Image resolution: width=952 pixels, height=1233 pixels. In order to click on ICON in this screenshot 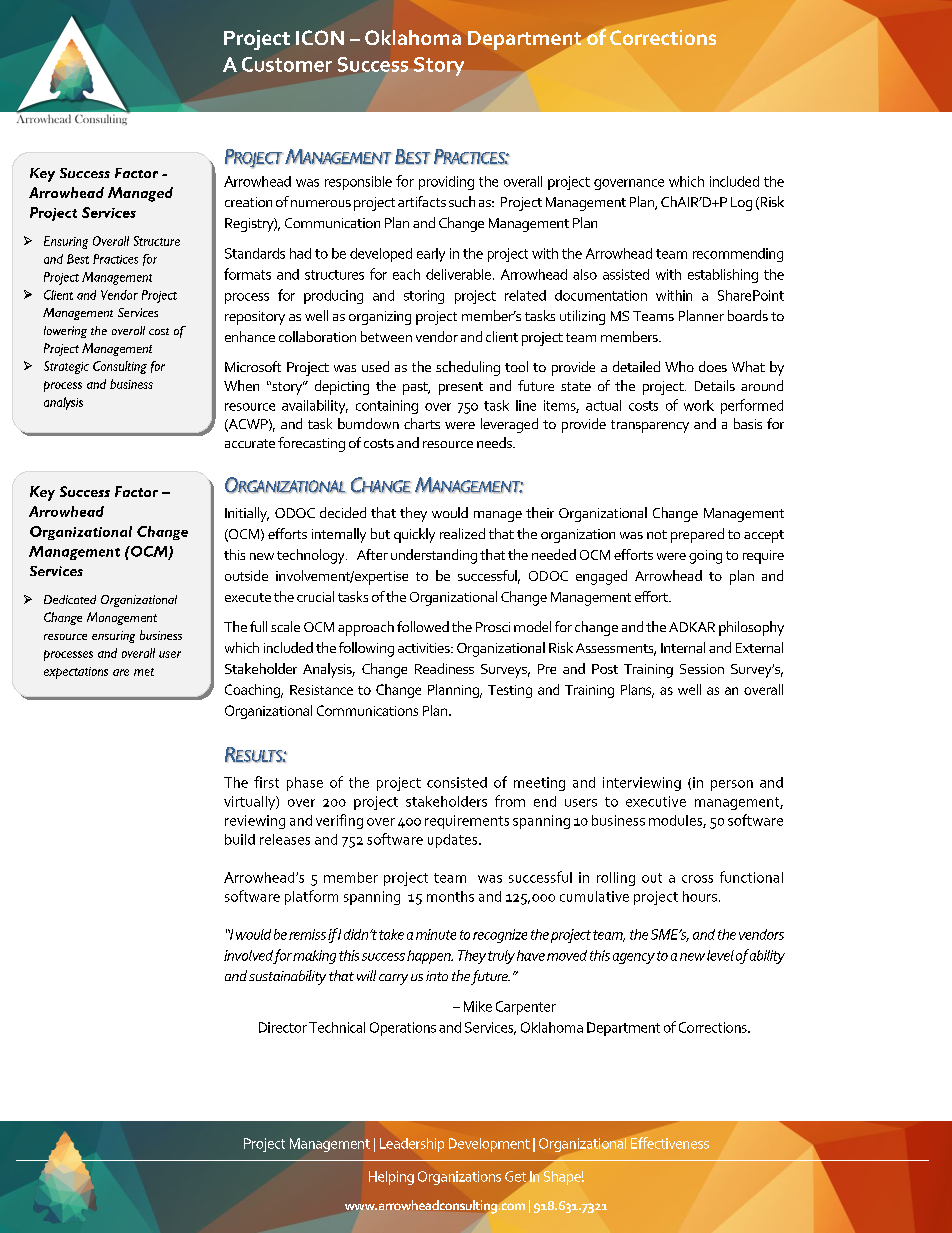, I will do `click(320, 37)`.
